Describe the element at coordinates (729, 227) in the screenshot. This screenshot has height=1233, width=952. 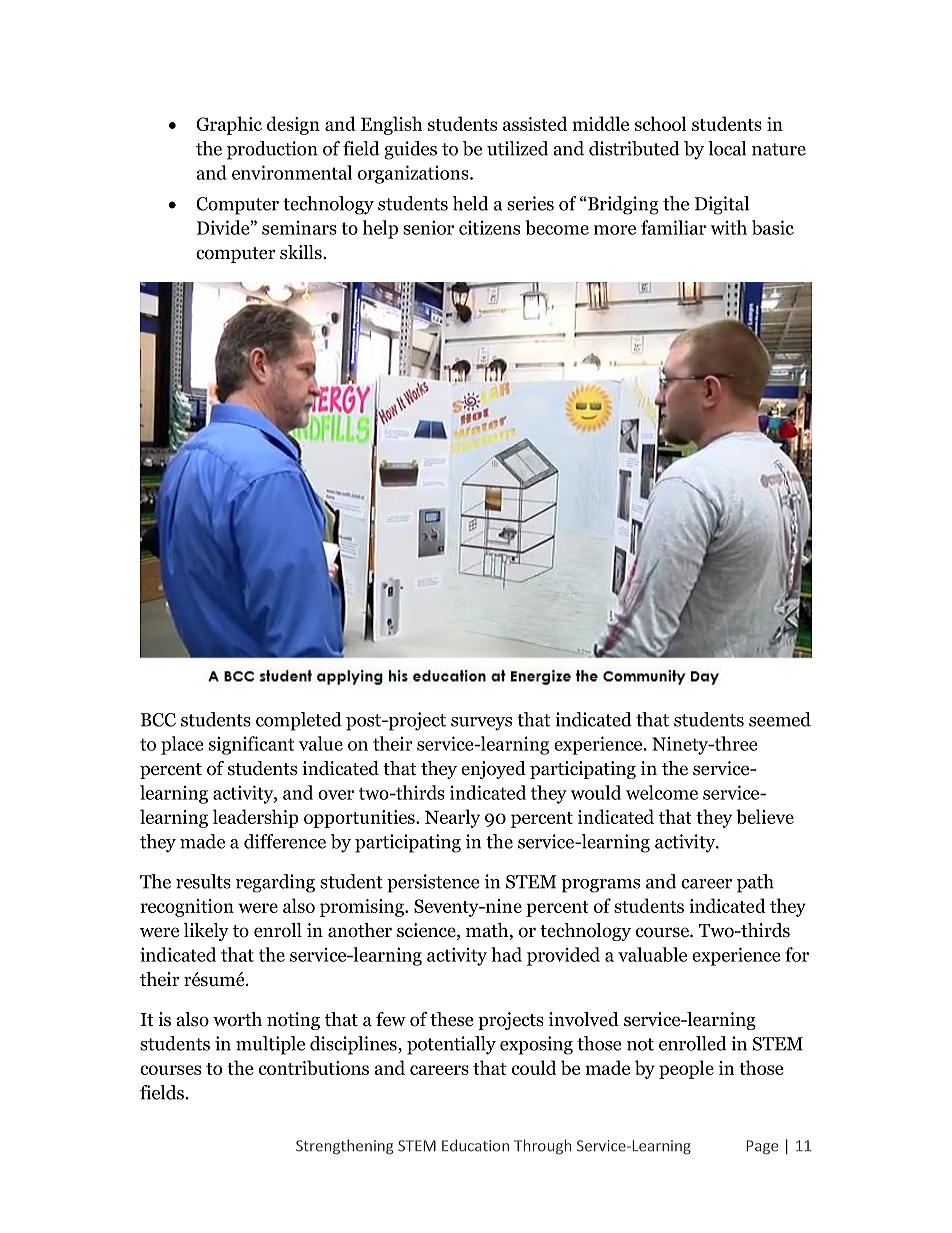
I see `with` at that location.
